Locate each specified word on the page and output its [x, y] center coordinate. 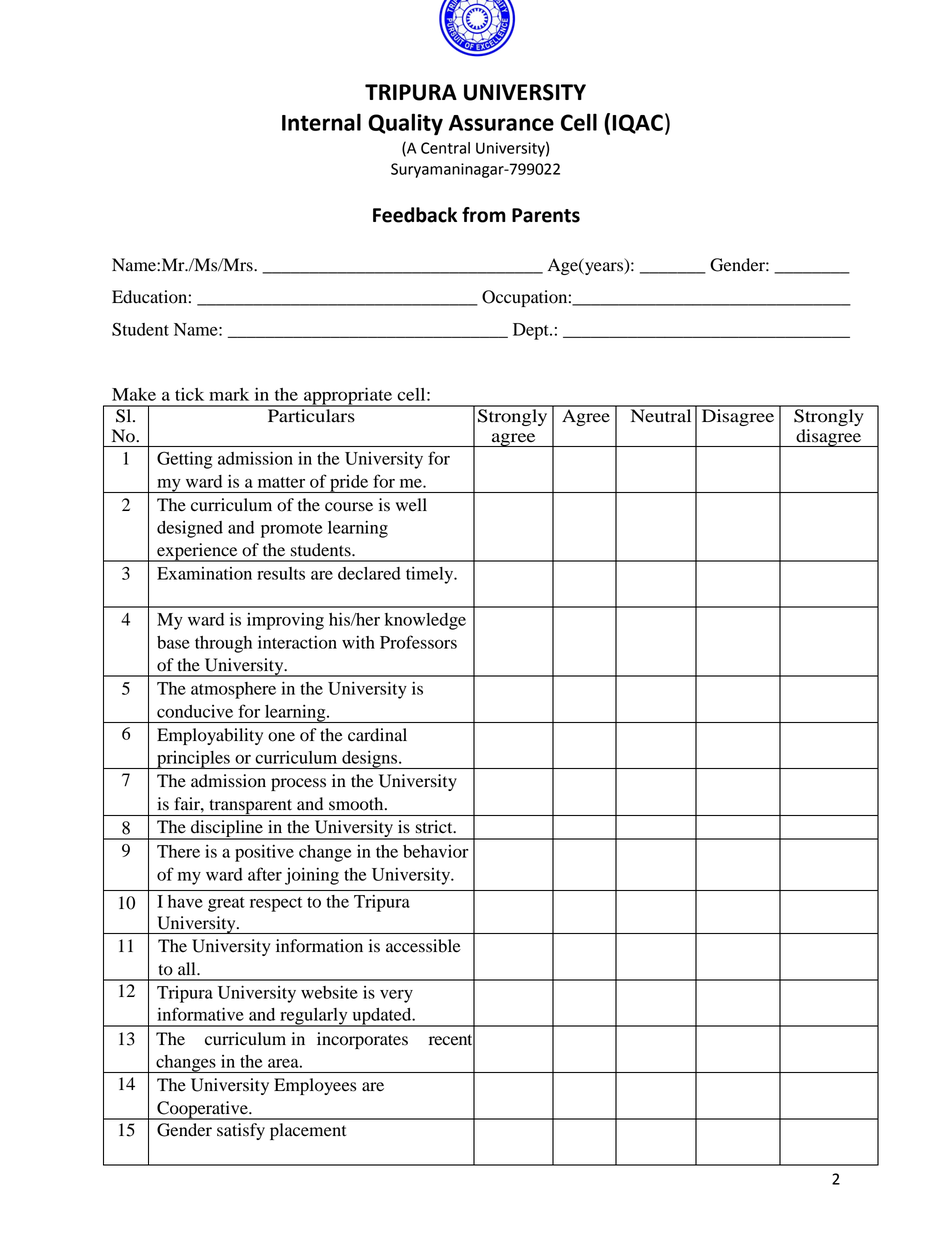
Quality [405, 124]
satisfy [241, 1131]
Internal [321, 122]
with [358, 642]
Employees [315, 1086]
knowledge [425, 621]
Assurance [501, 123]
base [173, 642]
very [396, 996]
